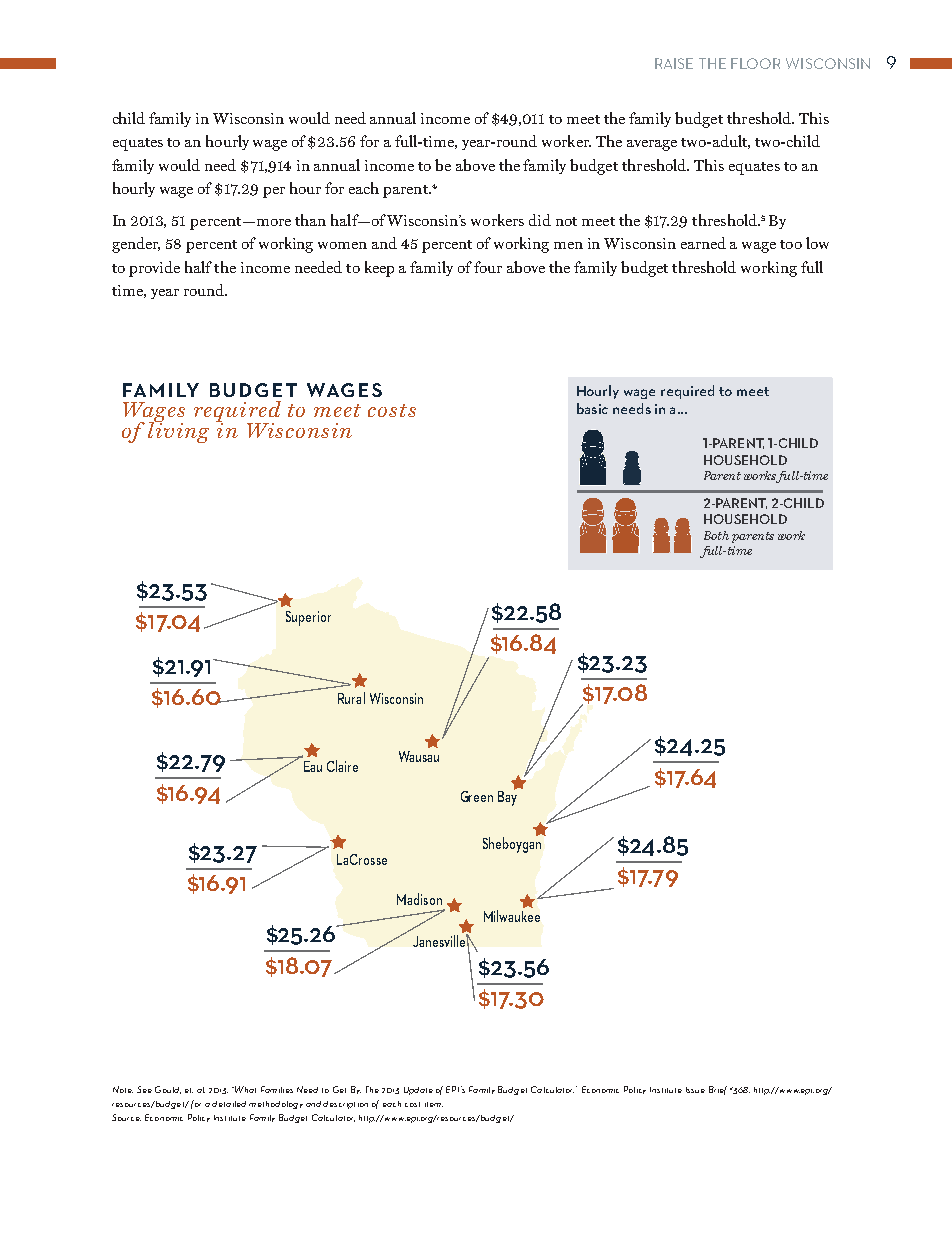 The height and width of the screenshot is (1233, 952). What do you see at coordinates (718, 1090) in the screenshot?
I see `Brief` at bounding box center [718, 1090].
